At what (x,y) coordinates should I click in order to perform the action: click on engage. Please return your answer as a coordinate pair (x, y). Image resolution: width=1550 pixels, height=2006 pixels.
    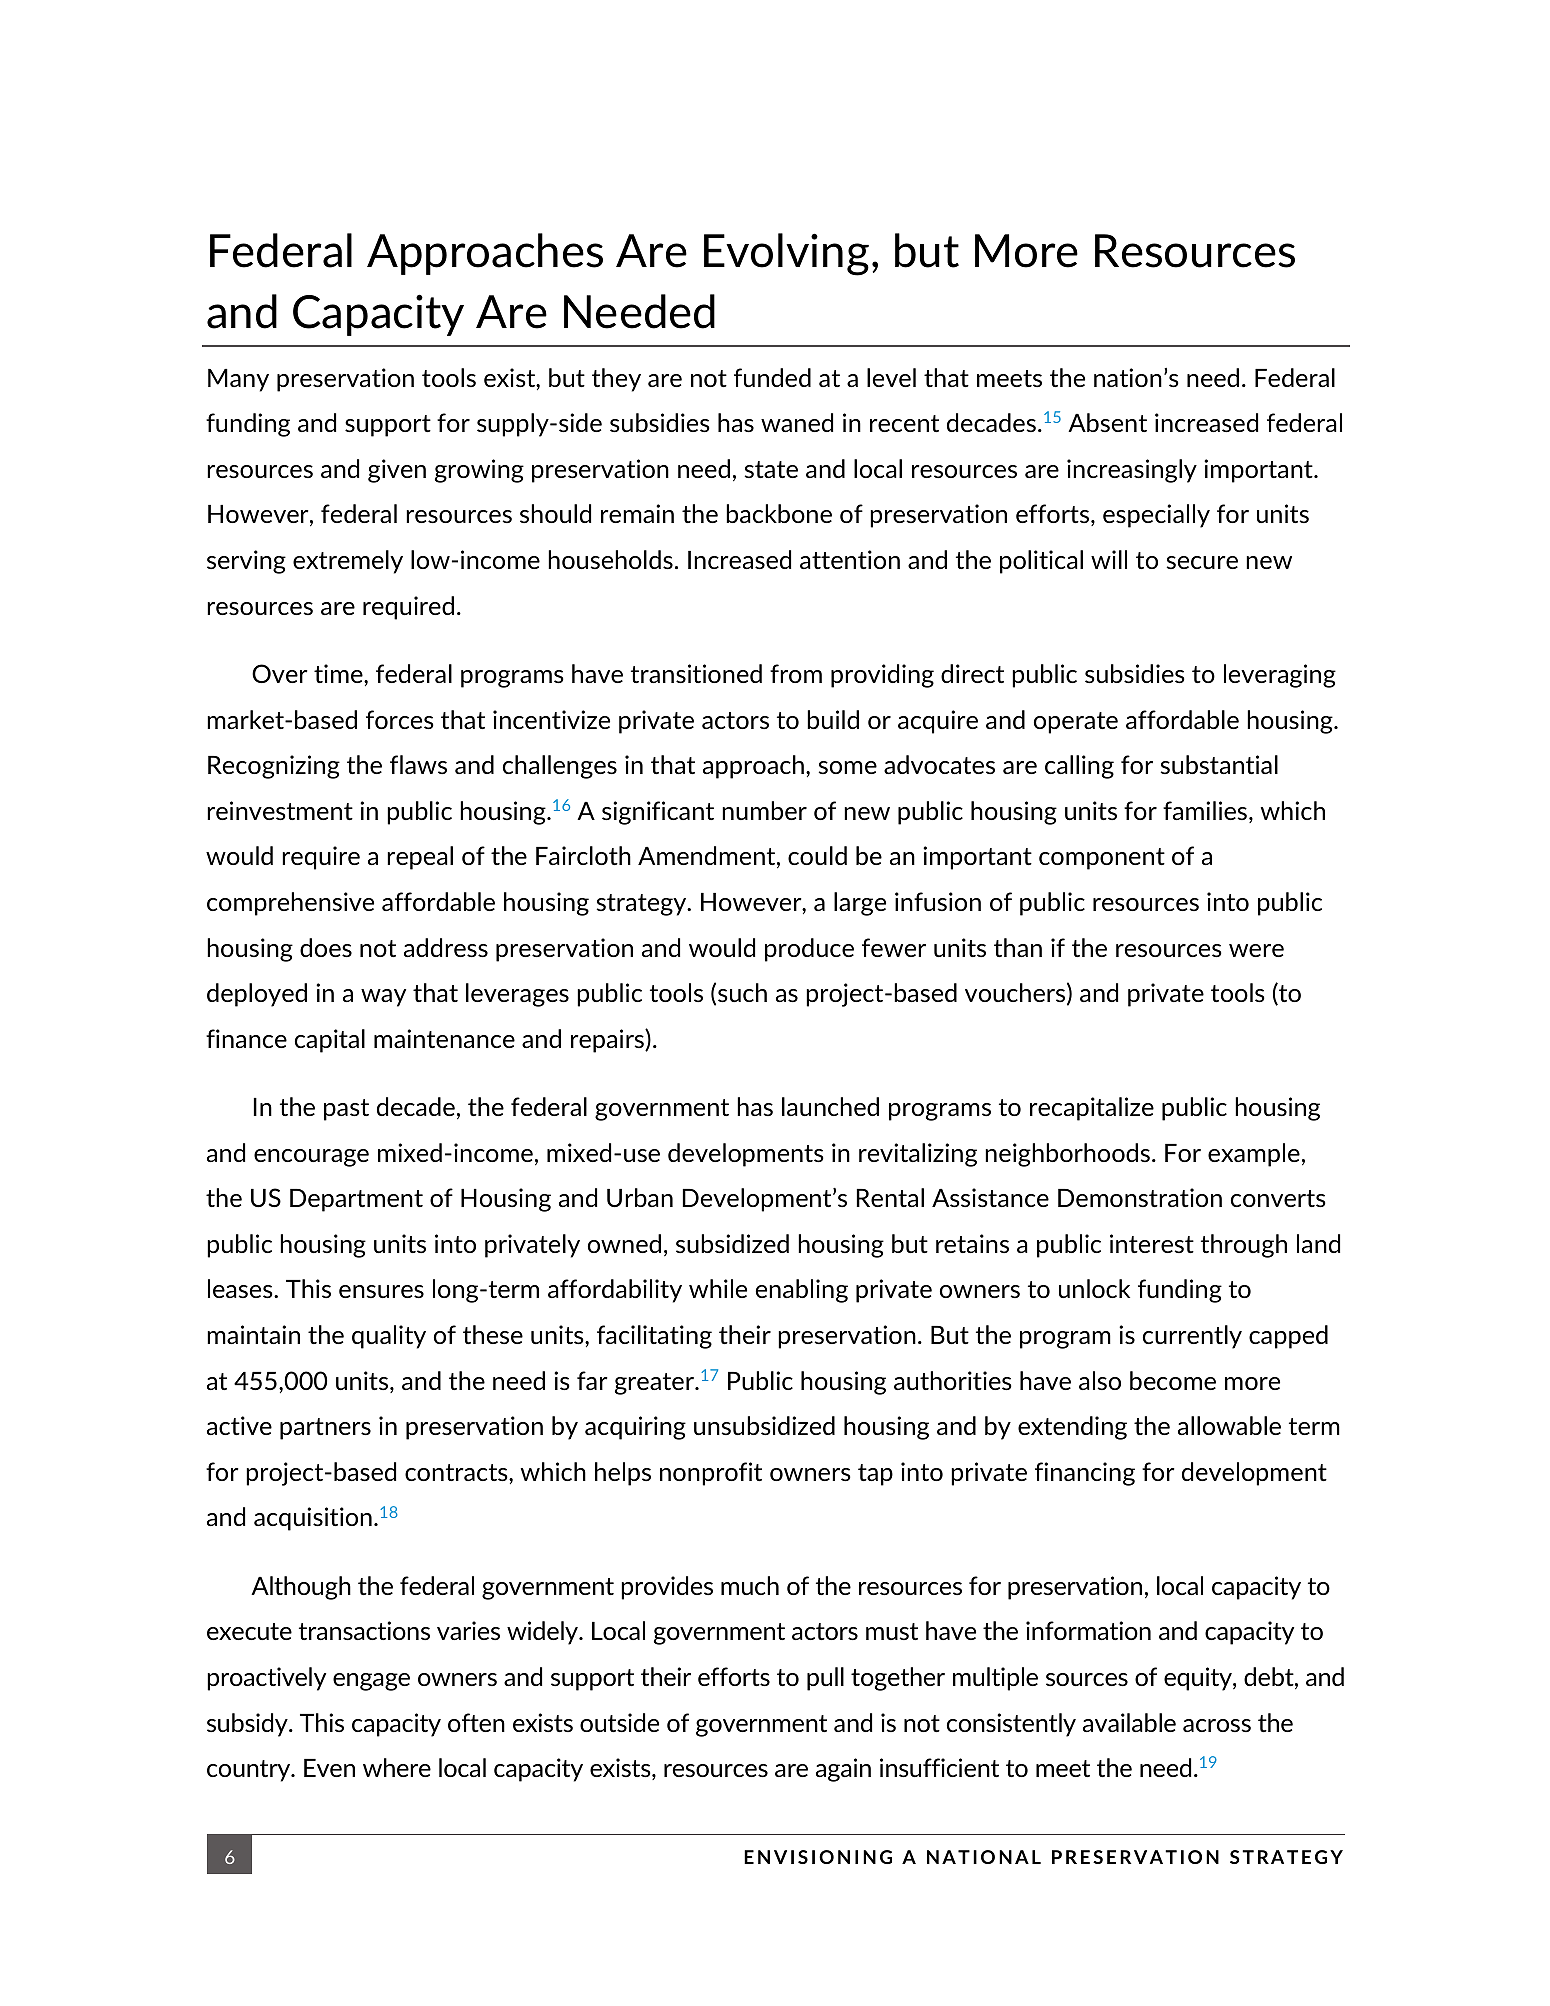
    Looking at the image, I should click on (371, 1682).
